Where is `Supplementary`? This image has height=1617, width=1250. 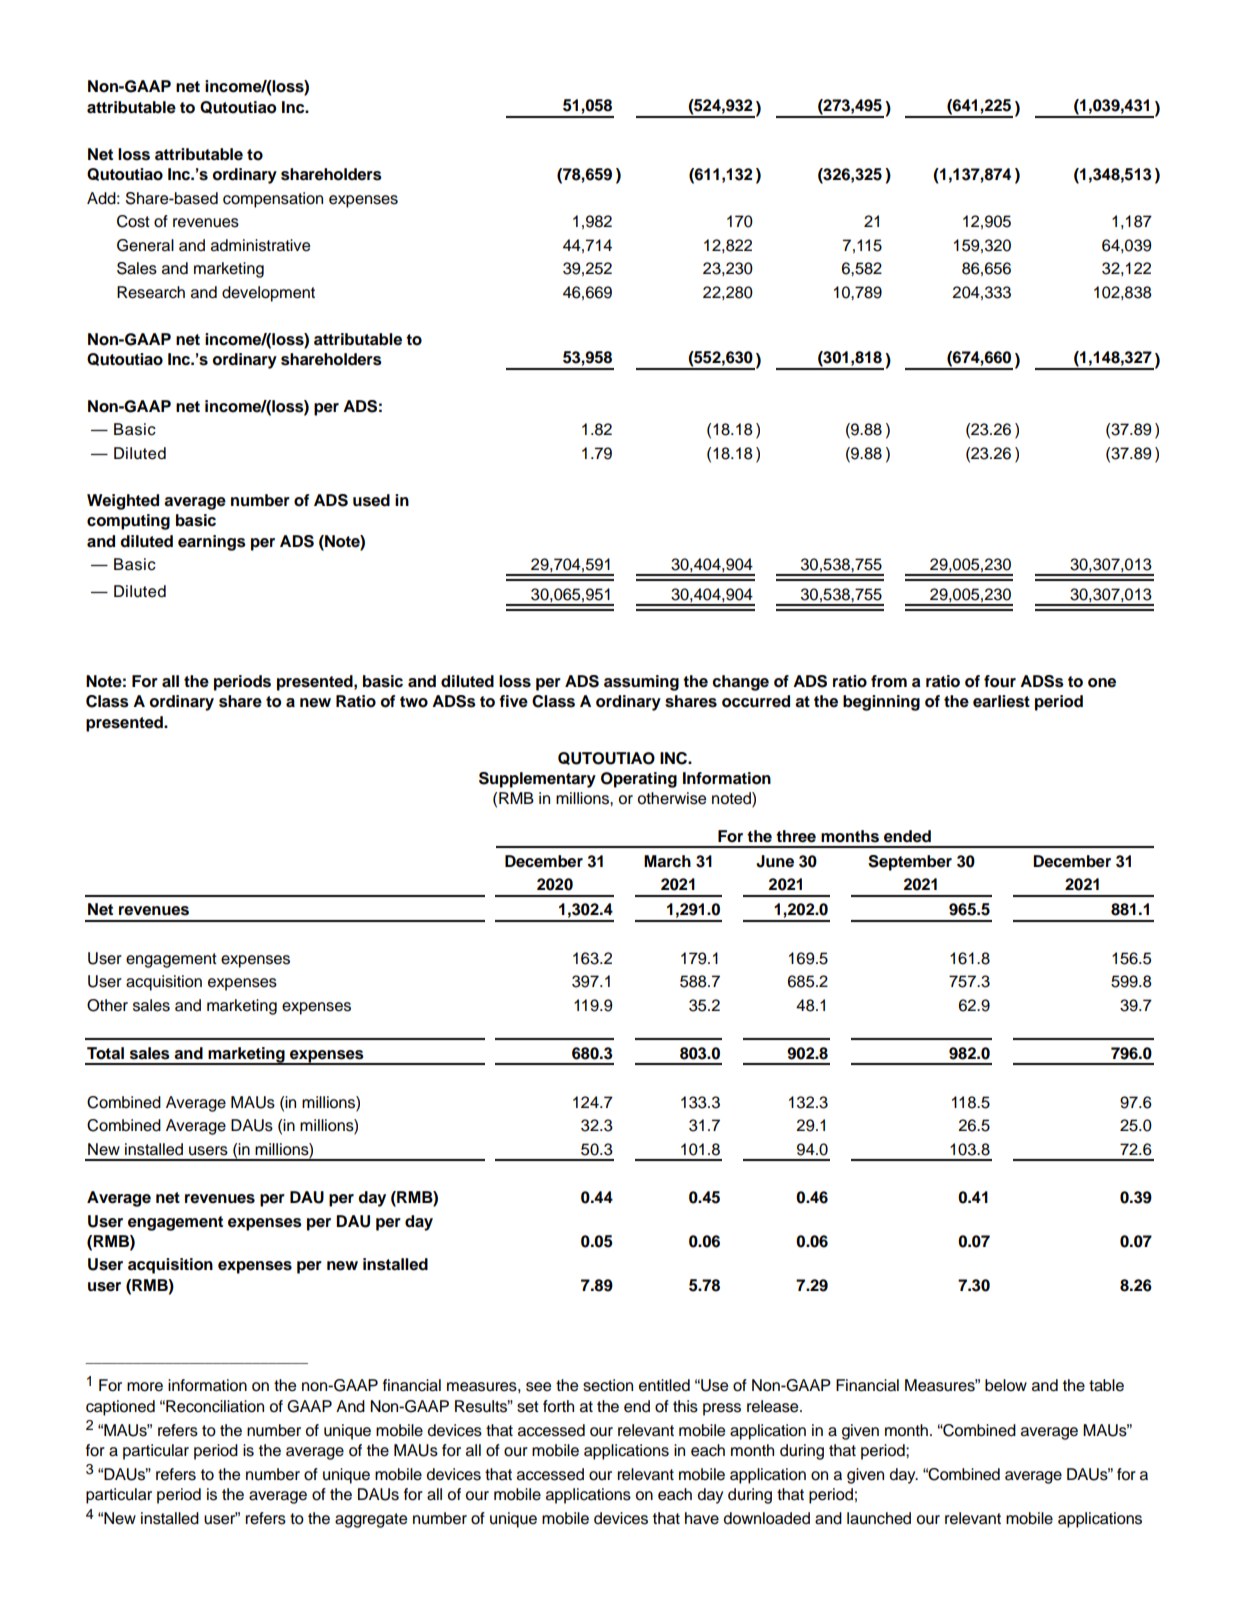
Supplementary is located at coordinates (537, 780).
